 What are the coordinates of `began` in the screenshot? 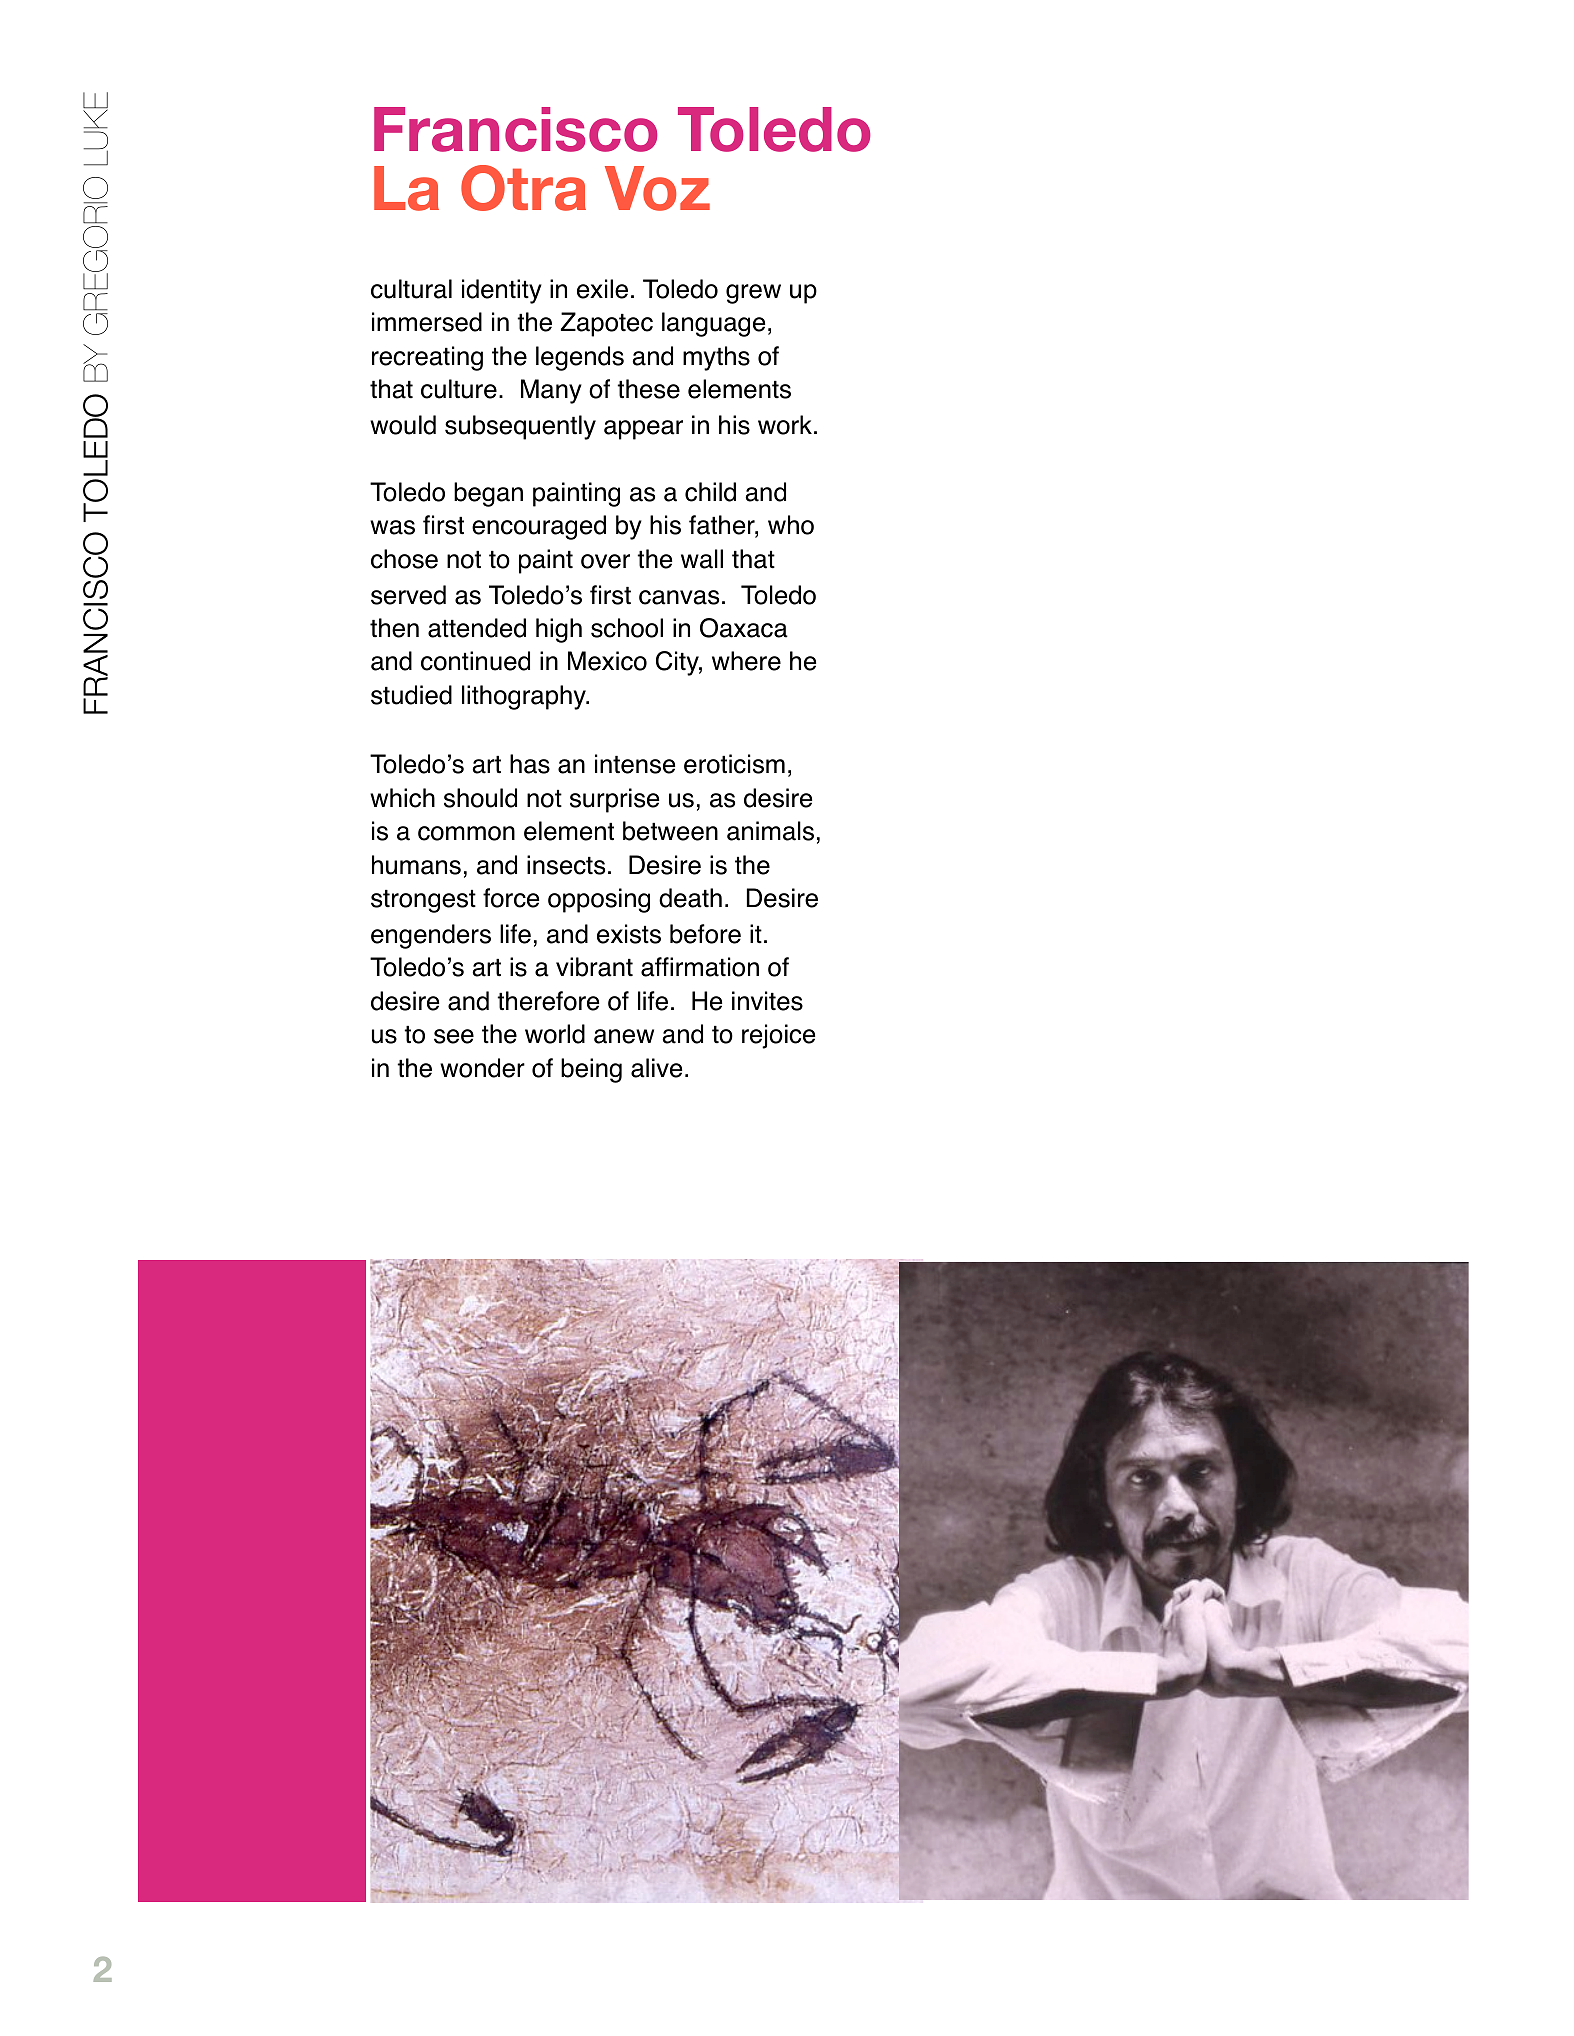 It's located at (488, 494).
